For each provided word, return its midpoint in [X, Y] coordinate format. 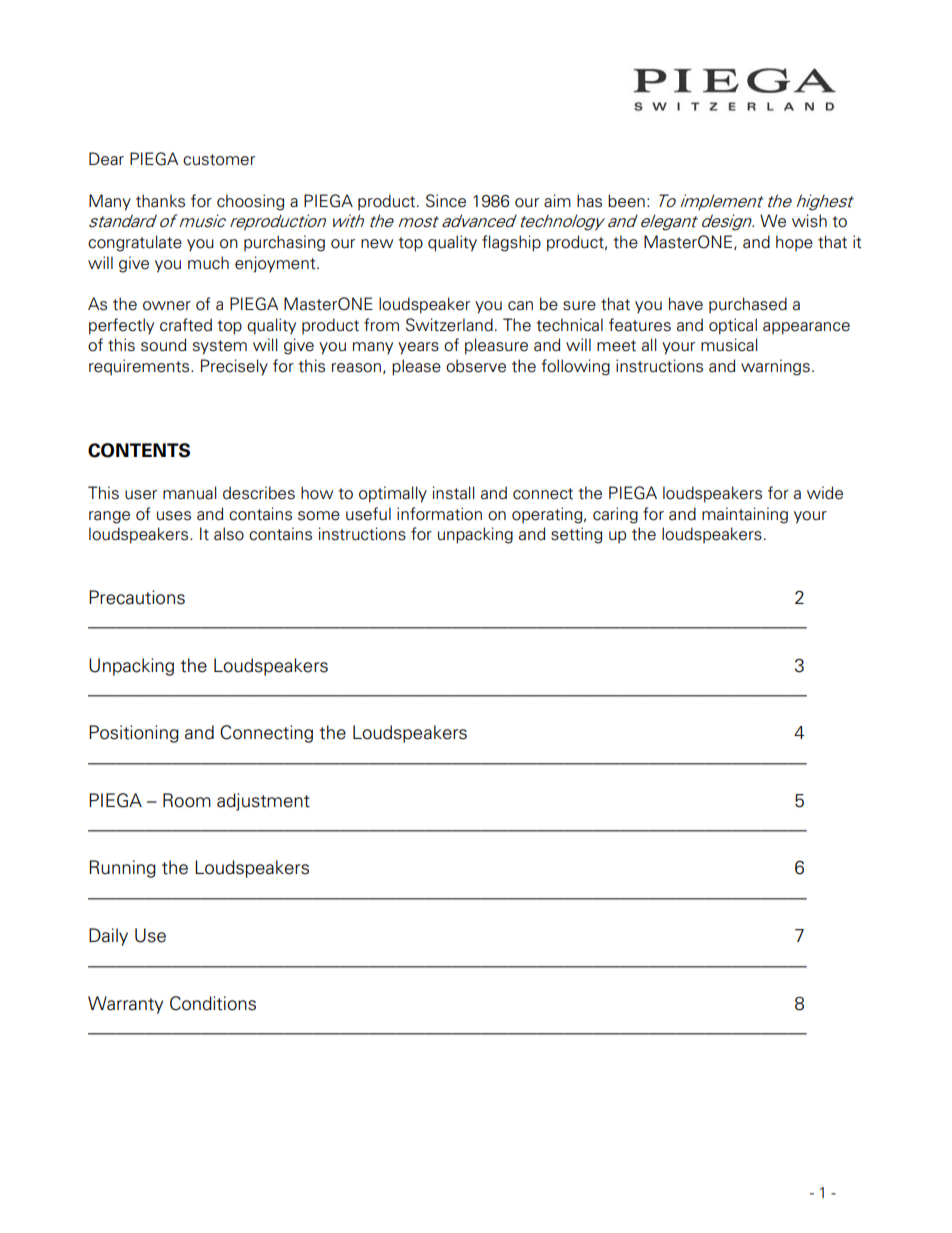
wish [809, 221]
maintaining [745, 515]
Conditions [213, 1003]
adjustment [263, 802]
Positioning [134, 734]
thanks [160, 201]
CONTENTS [139, 450]
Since [446, 201]
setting [576, 535]
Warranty [125, 1005]
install [453, 493]
